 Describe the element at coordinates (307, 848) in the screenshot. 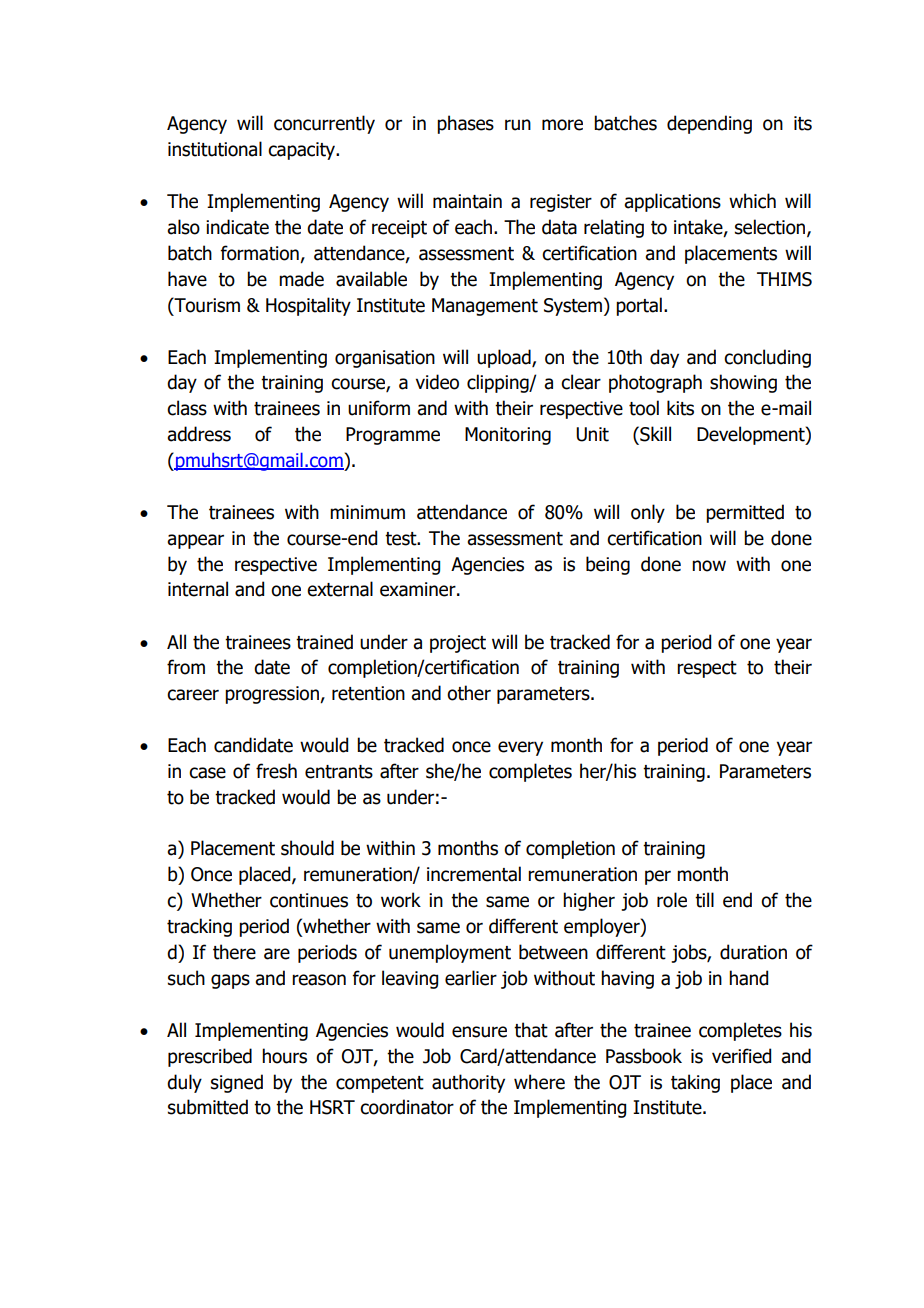

I see `should` at that location.
